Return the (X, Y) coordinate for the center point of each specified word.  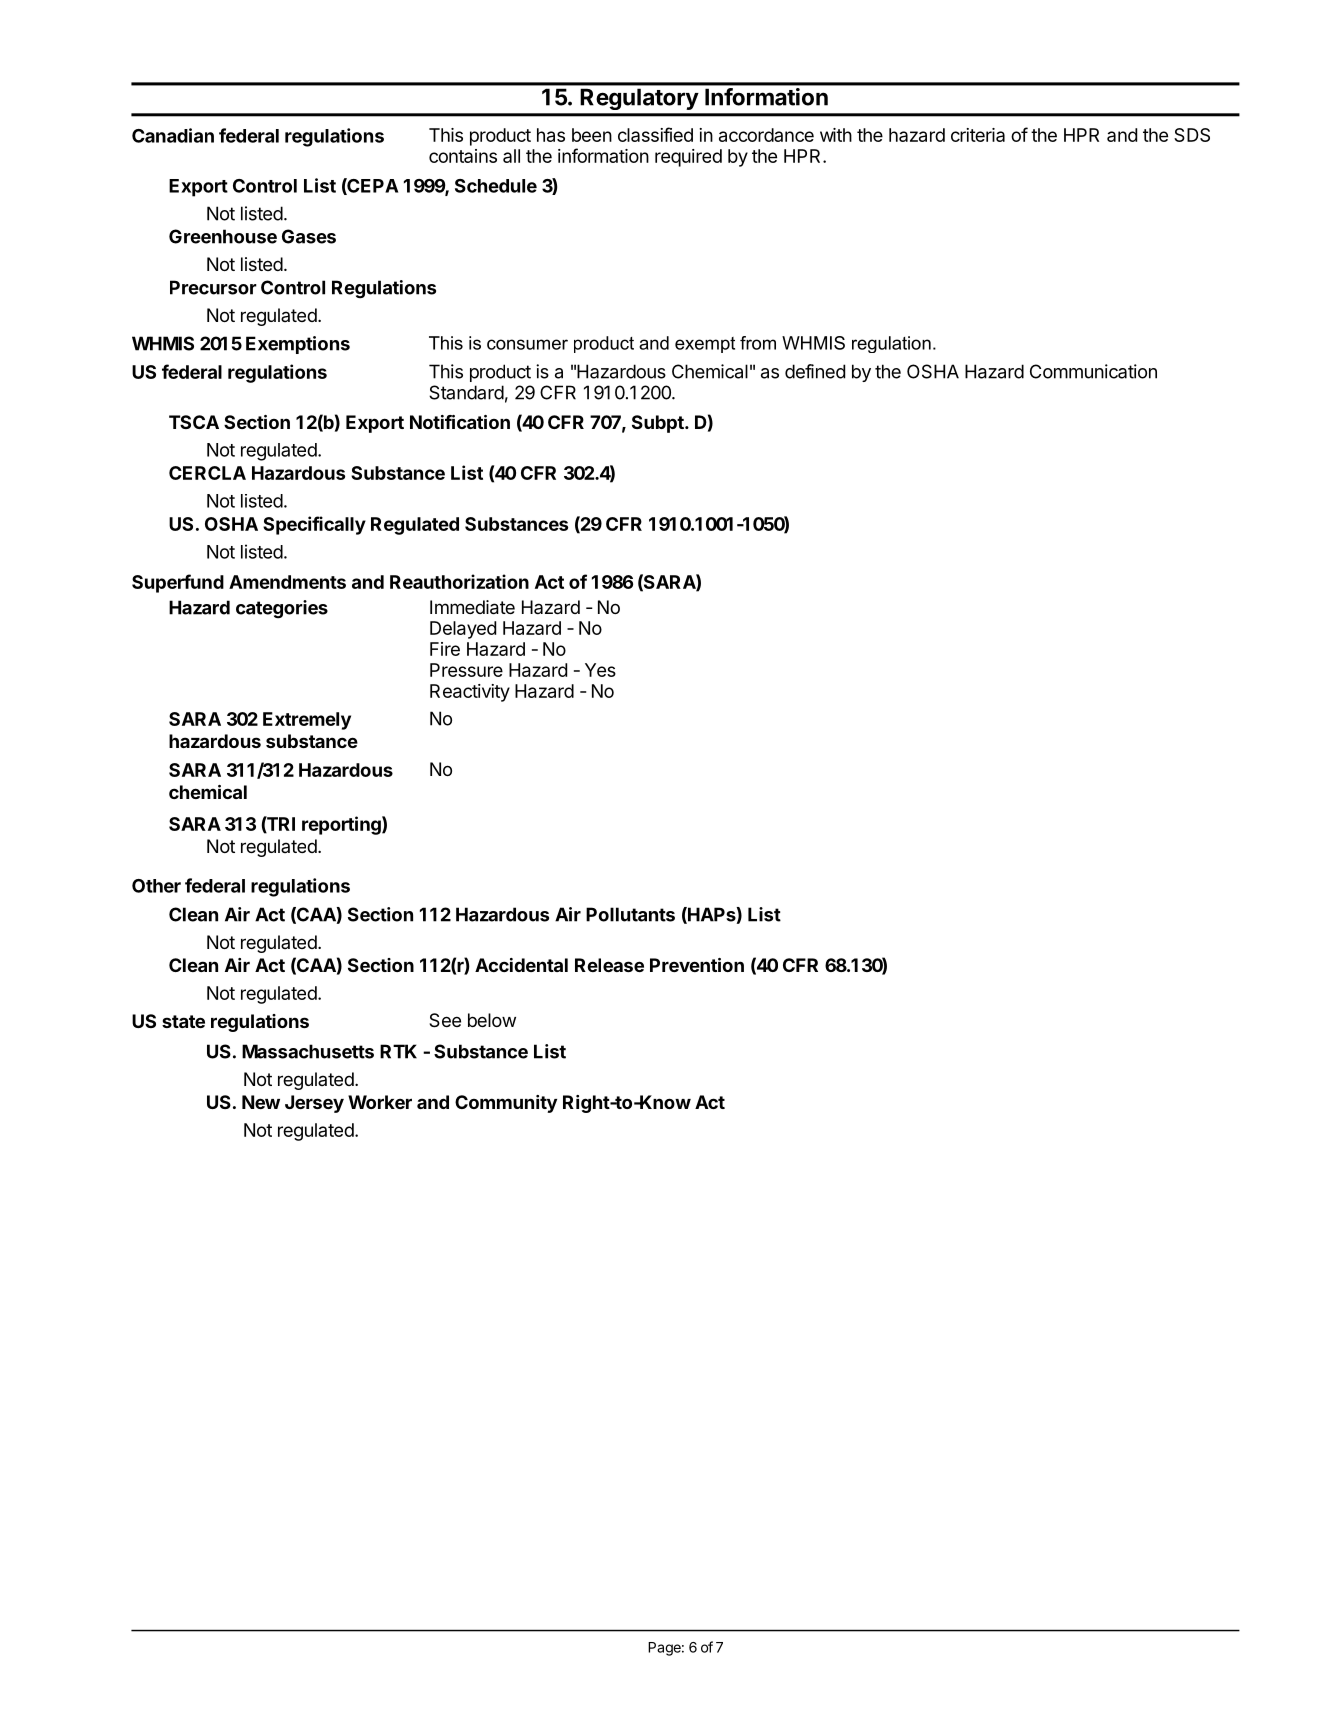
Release (609, 965)
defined (815, 371)
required (688, 158)
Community (506, 1104)
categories (282, 609)
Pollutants (630, 914)
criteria (978, 135)
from (758, 343)
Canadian (173, 135)
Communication (1093, 371)
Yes (600, 670)
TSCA (194, 422)
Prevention (697, 965)
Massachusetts (308, 1051)
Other (156, 886)
